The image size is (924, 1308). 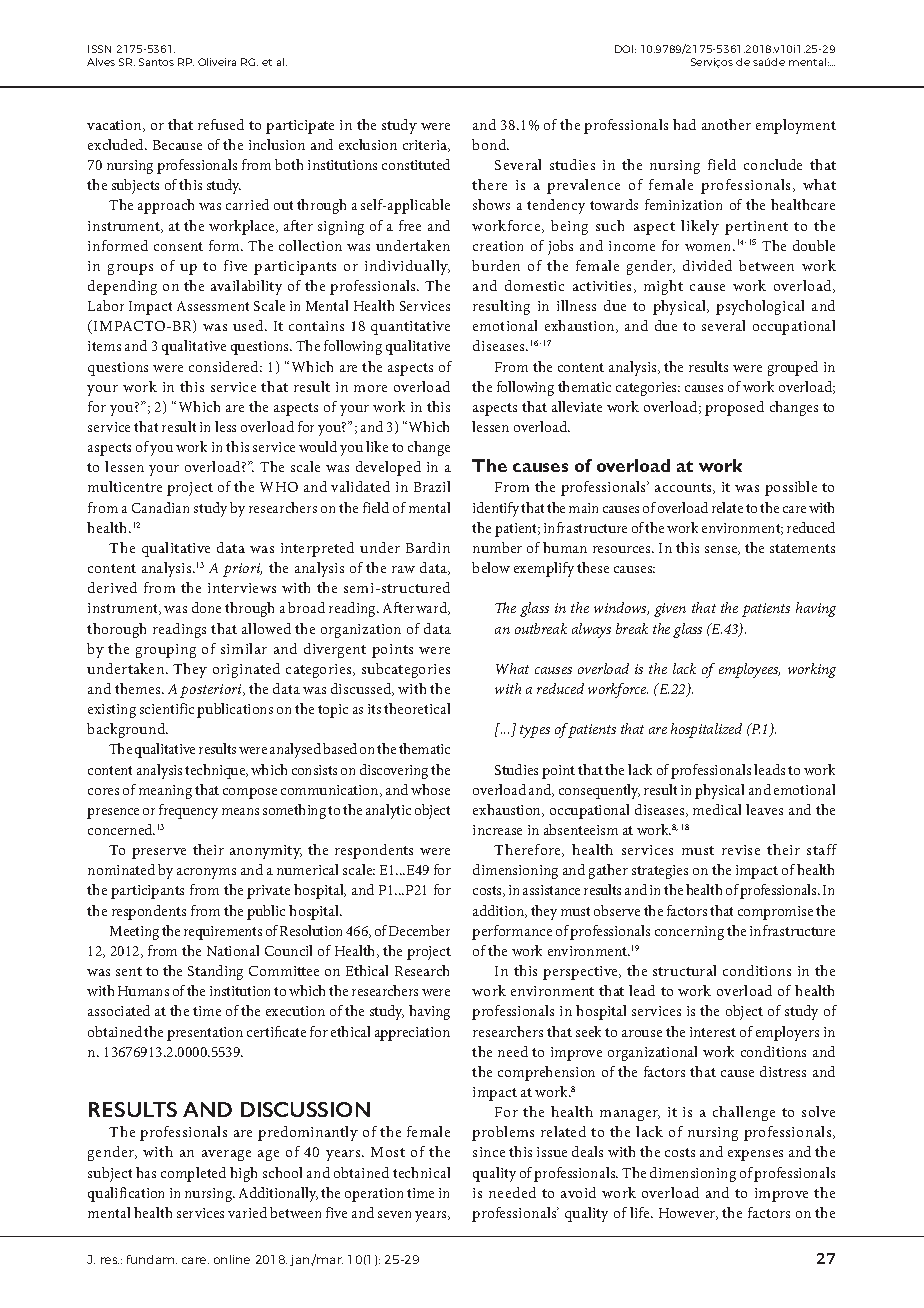 I want to click on another, so click(x=726, y=124).
